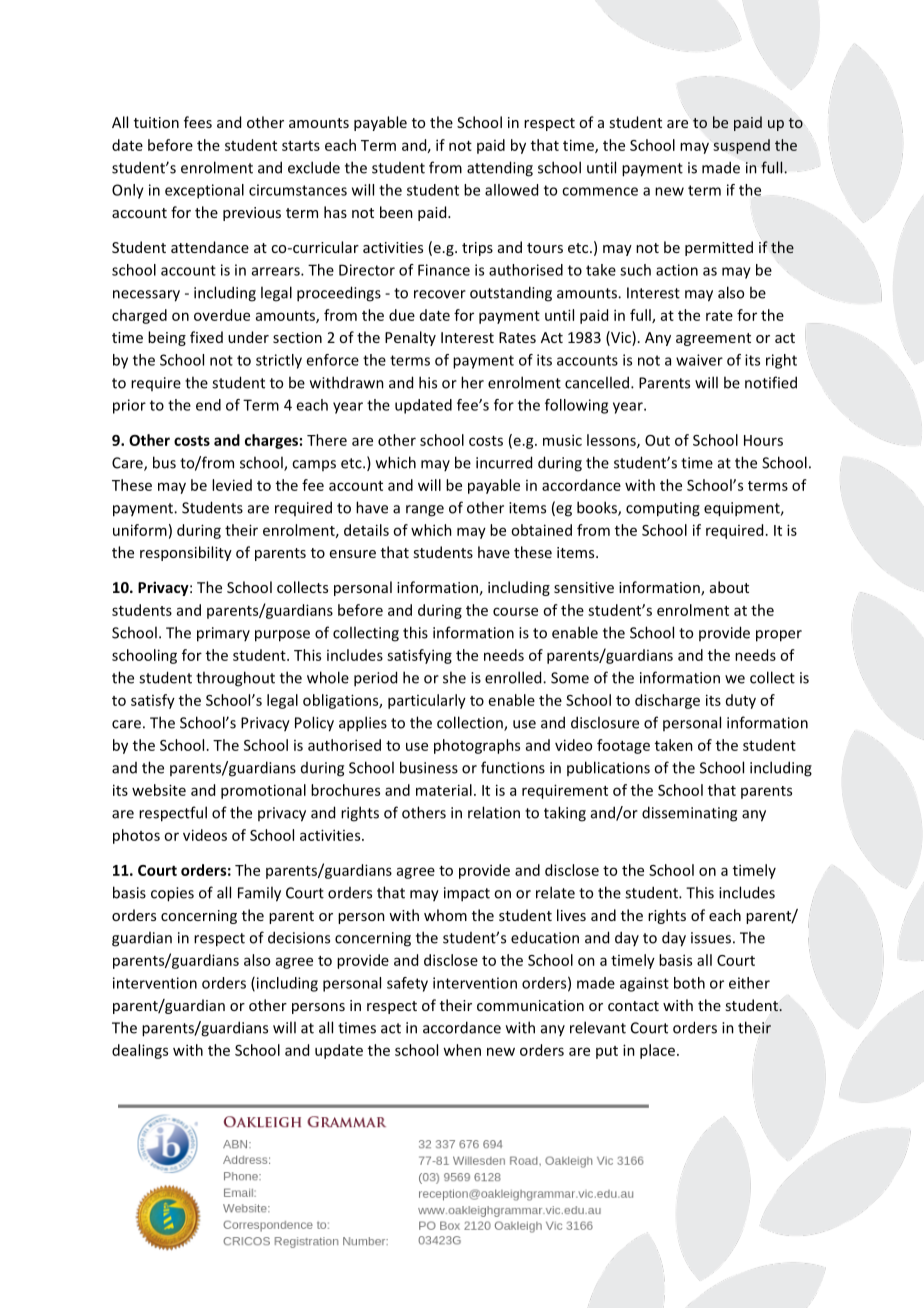 The width and height of the page is (924, 1308). I want to click on fees, so click(198, 122).
